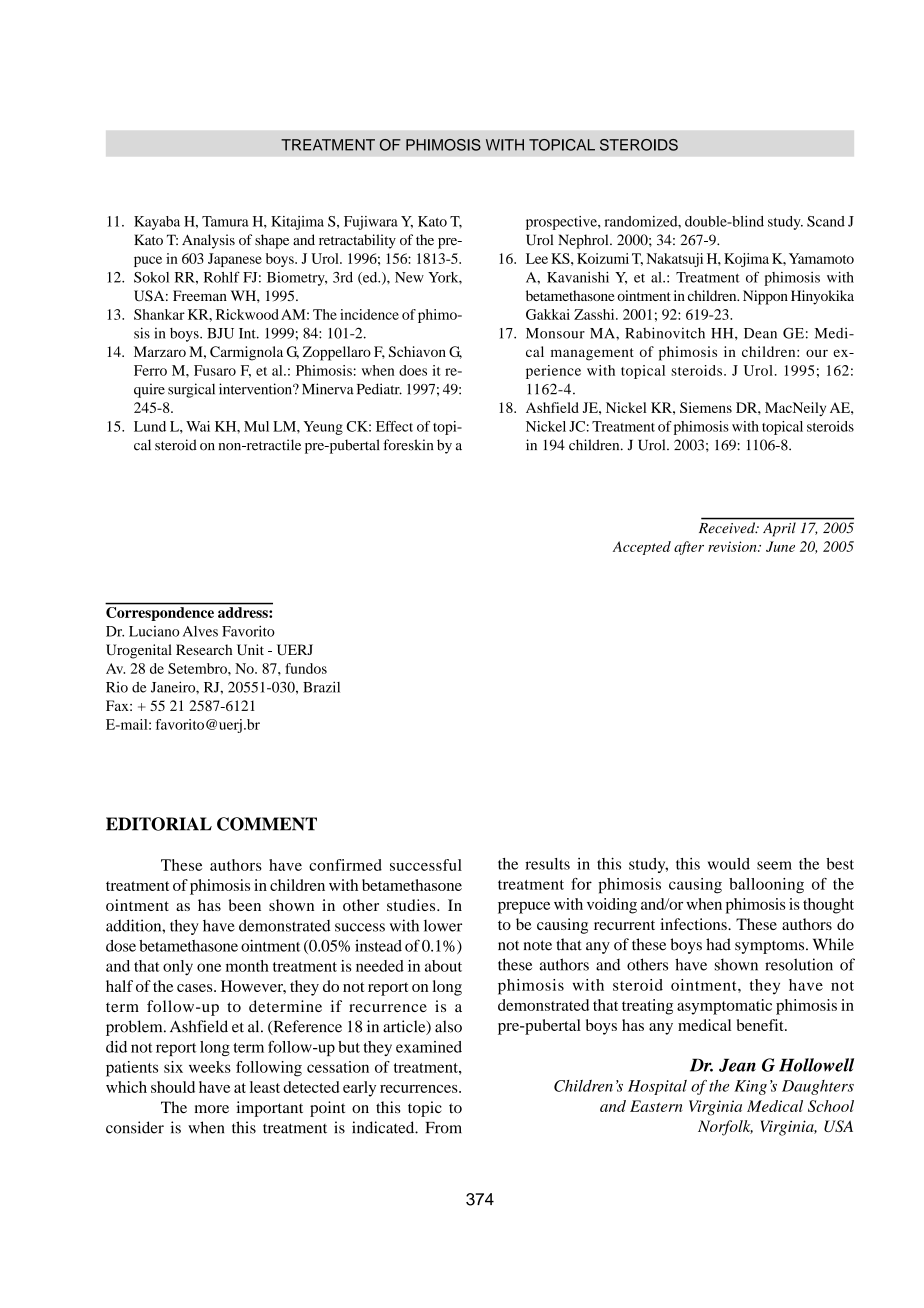 This page has height=1308, width=924. I want to click on Norfolk, so click(725, 1128).
